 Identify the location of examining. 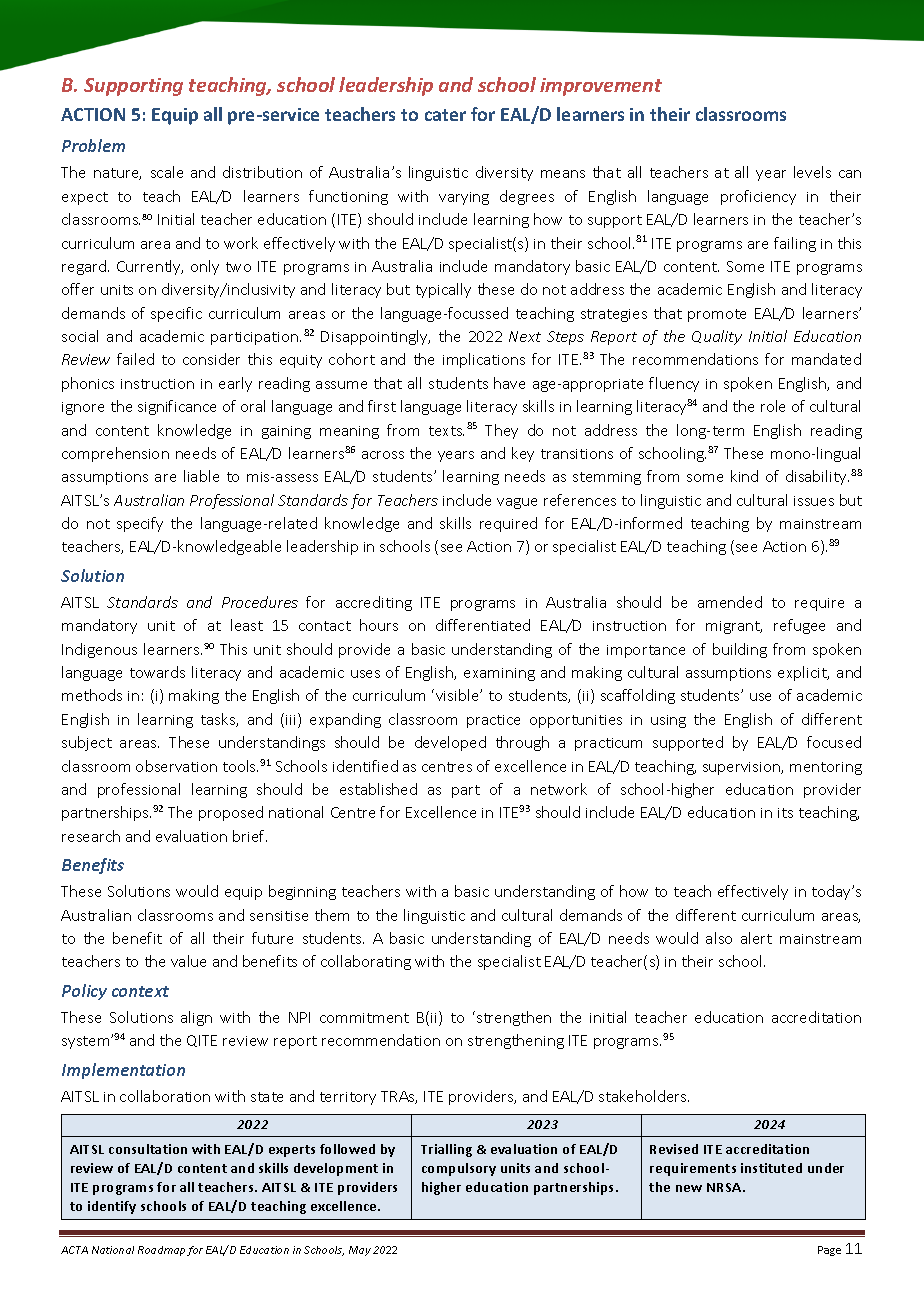
(499, 674).
